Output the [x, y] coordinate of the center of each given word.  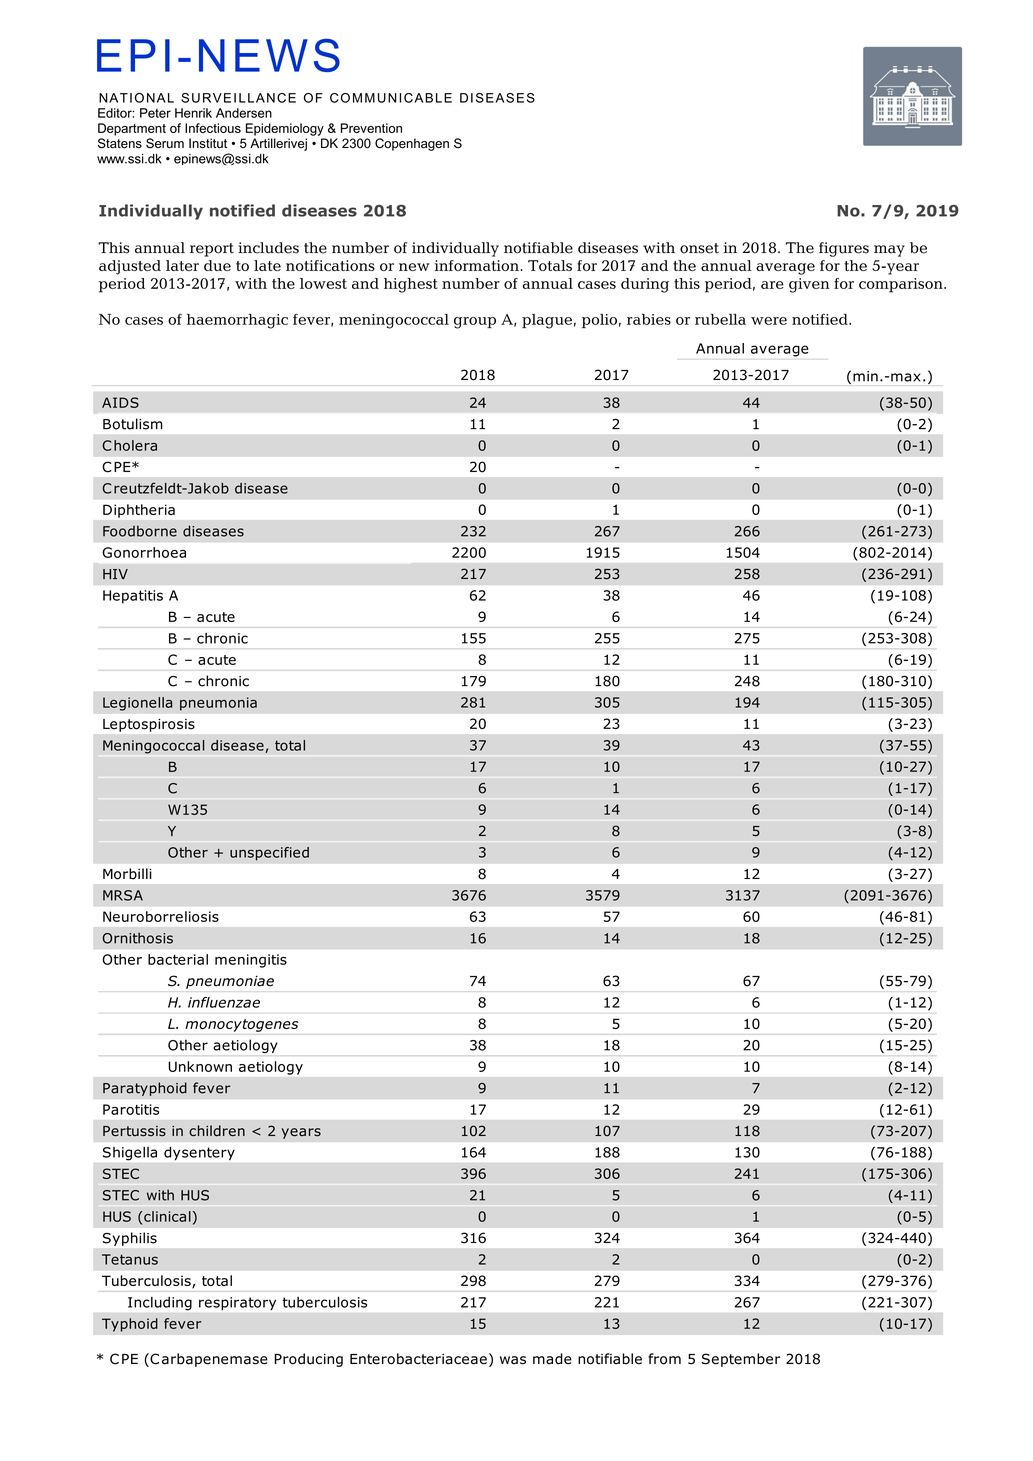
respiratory [237, 1303]
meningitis [251, 961]
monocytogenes [241, 1025]
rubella [720, 319]
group [475, 323]
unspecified [269, 854]
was [513, 1360]
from [664, 1359]
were [769, 321]
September [741, 1360]
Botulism [133, 424]
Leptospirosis [149, 725]
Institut [208, 143]
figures [844, 249]
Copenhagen [412, 144]
